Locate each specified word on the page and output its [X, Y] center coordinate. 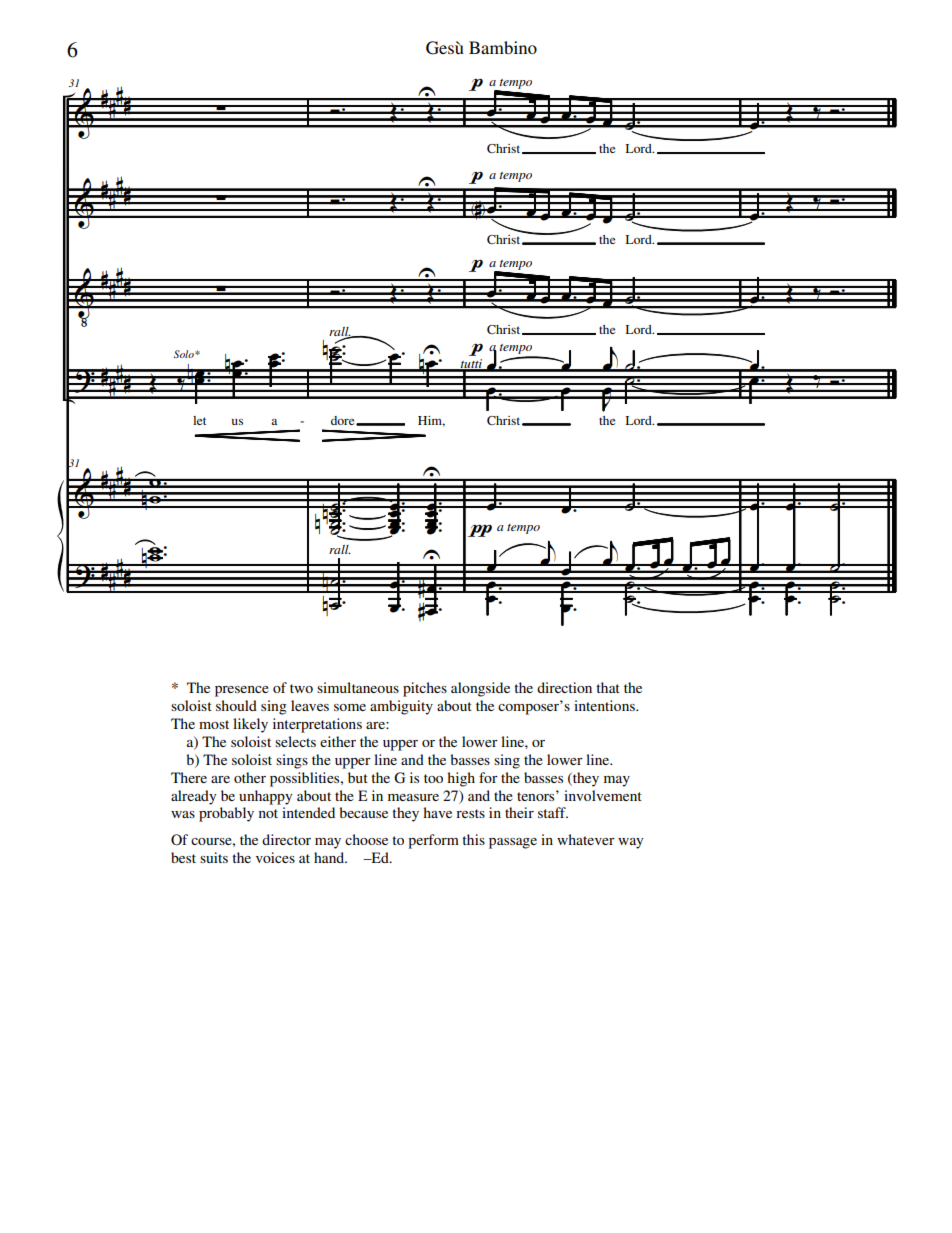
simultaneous [358, 687]
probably [226, 814]
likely [250, 725]
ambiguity [401, 707]
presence [242, 691]
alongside [480, 689]
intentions [605, 705]
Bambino [503, 47]
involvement [603, 795]
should [236, 705]
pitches [425, 689]
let [199, 420]
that [608, 687]
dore [344, 420]
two [301, 688]
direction [564, 687]
